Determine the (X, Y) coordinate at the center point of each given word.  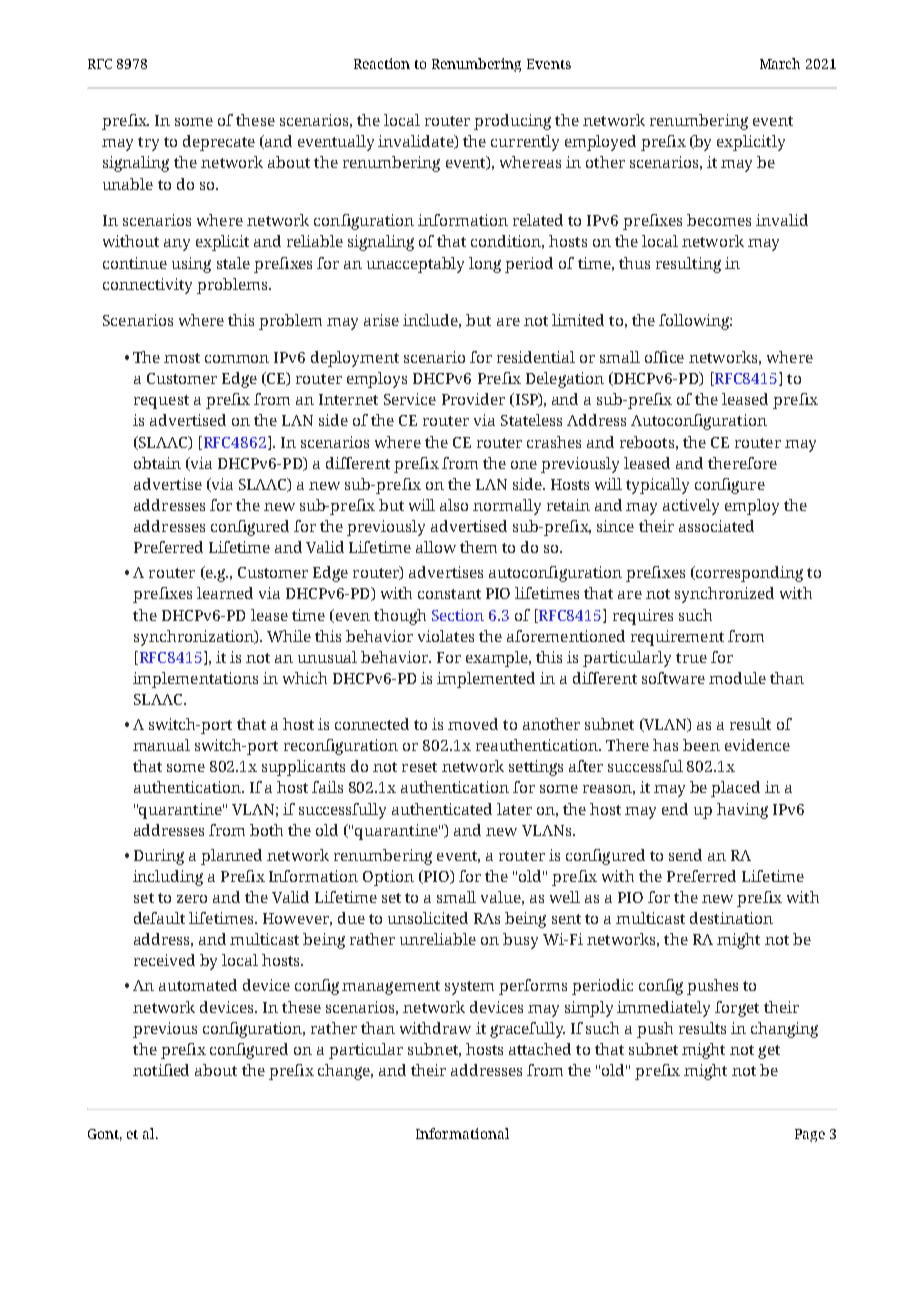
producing (512, 122)
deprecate (219, 143)
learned (225, 593)
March (780, 63)
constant (449, 594)
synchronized (724, 595)
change (345, 1072)
